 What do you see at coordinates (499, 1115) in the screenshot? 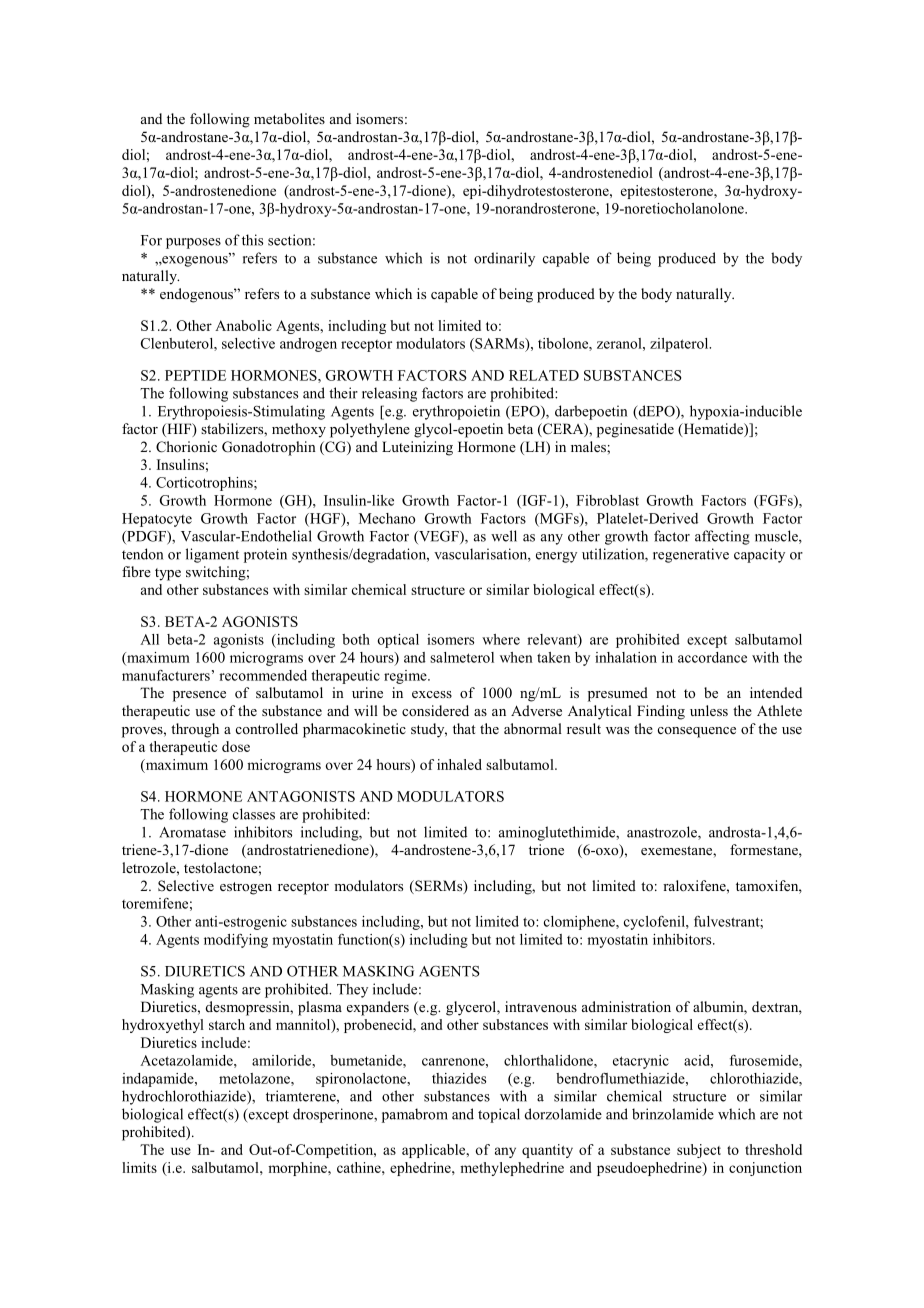
I see `topical` at bounding box center [499, 1115].
